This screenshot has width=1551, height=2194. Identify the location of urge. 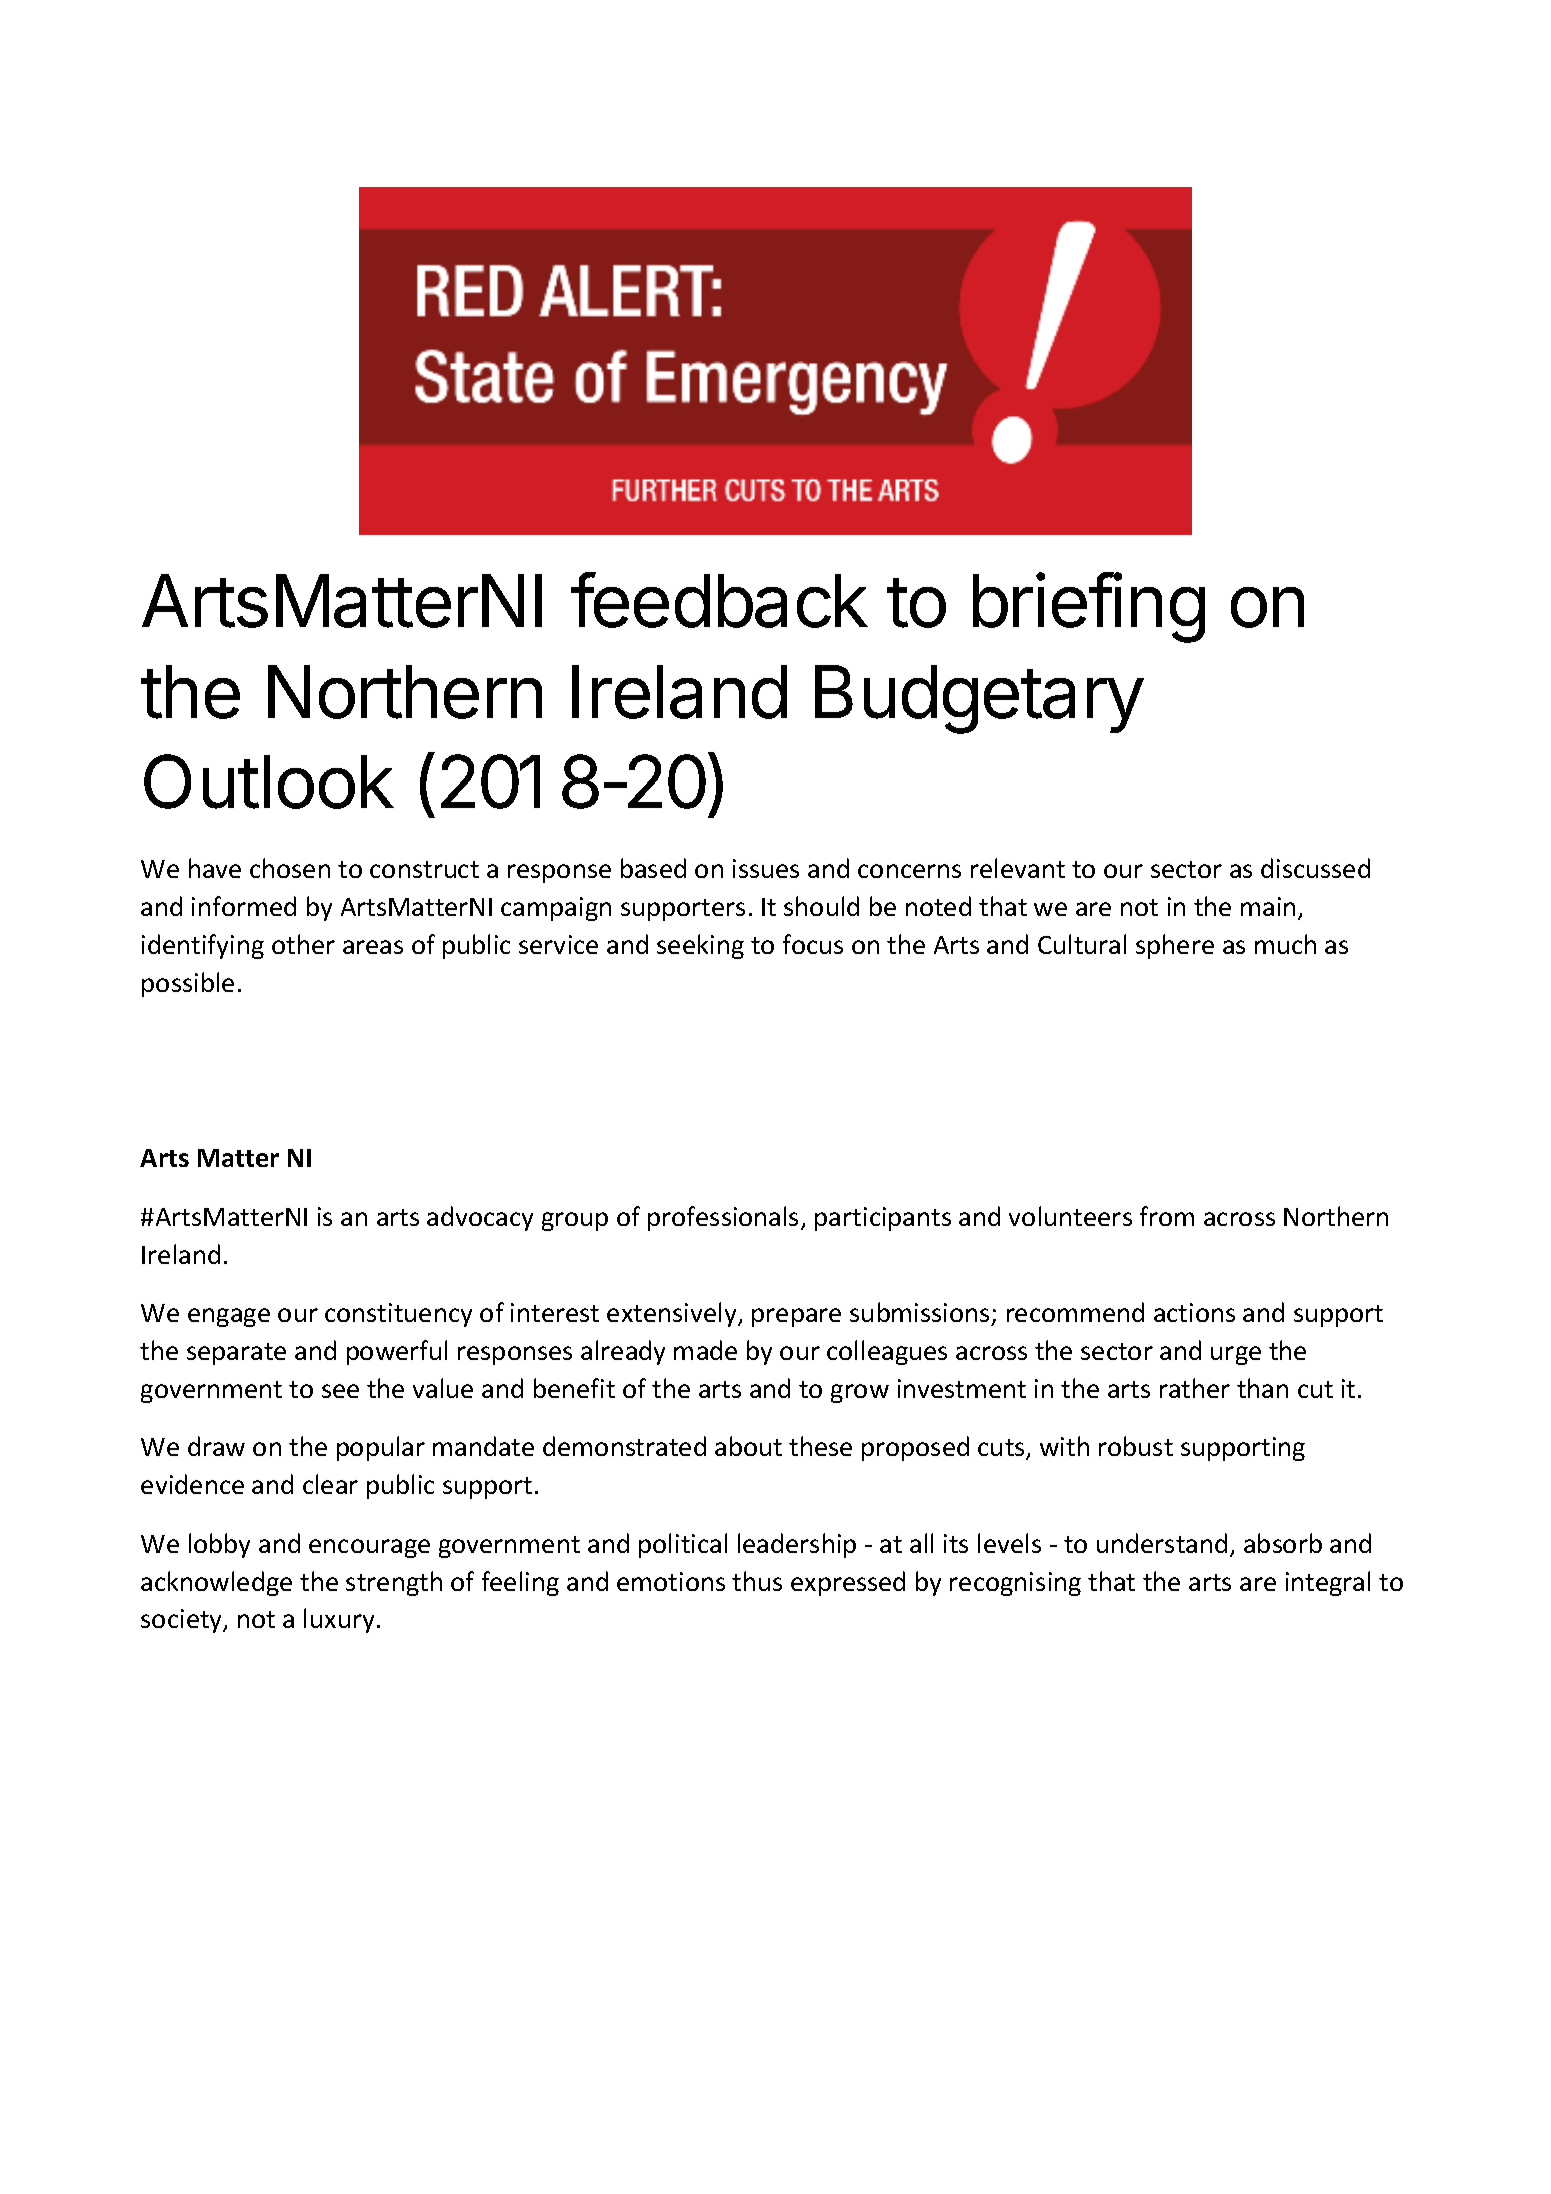
(1236, 1355).
